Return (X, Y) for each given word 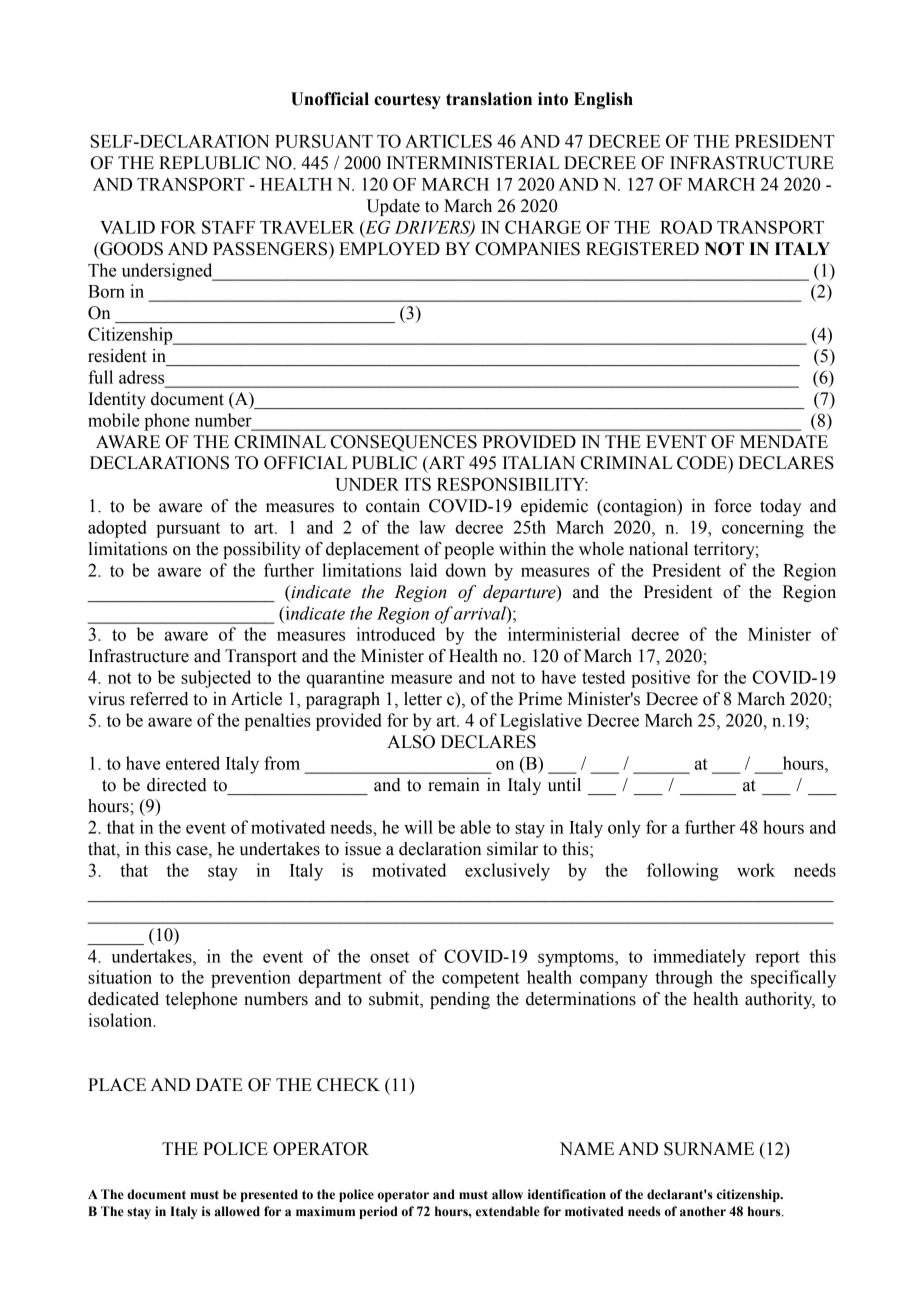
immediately (699, 958)
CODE (703, 463)
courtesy (407, 101)
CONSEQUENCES (404, 443)
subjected (216, 679)
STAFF (228, 227)
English (603, 100)
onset (389, 957)
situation (120, 977)
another (703, 1211)
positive (660, 679)
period (378, 1212)
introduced (395, 634)
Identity (117, 400)
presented (269, 1195)
